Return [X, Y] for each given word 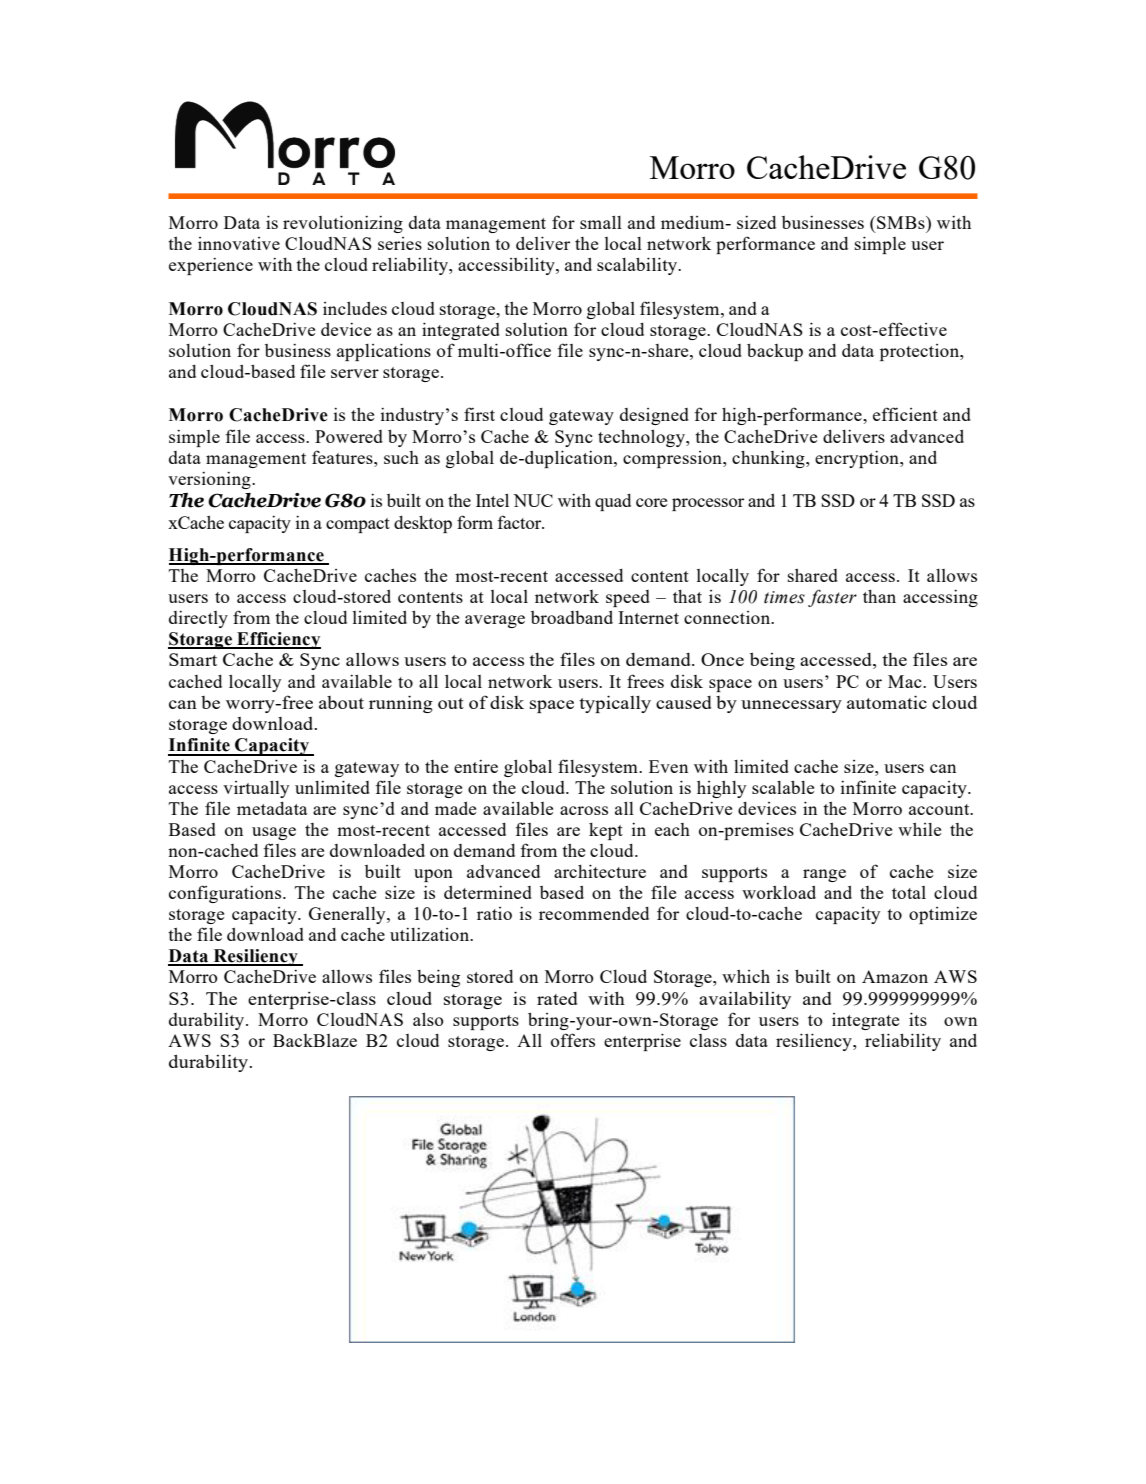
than [879, 596]
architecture [600, 871]
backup [775, 352]
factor [520, 522]
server [355, 373]
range [824, 875]
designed [654, 416]
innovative [239, 243]
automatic [887, 702]
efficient [905, 414]
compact [358, 525]
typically [615, 704]
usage [274, 833]
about [341, 702]
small [601, 222]
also [428, 1019]
